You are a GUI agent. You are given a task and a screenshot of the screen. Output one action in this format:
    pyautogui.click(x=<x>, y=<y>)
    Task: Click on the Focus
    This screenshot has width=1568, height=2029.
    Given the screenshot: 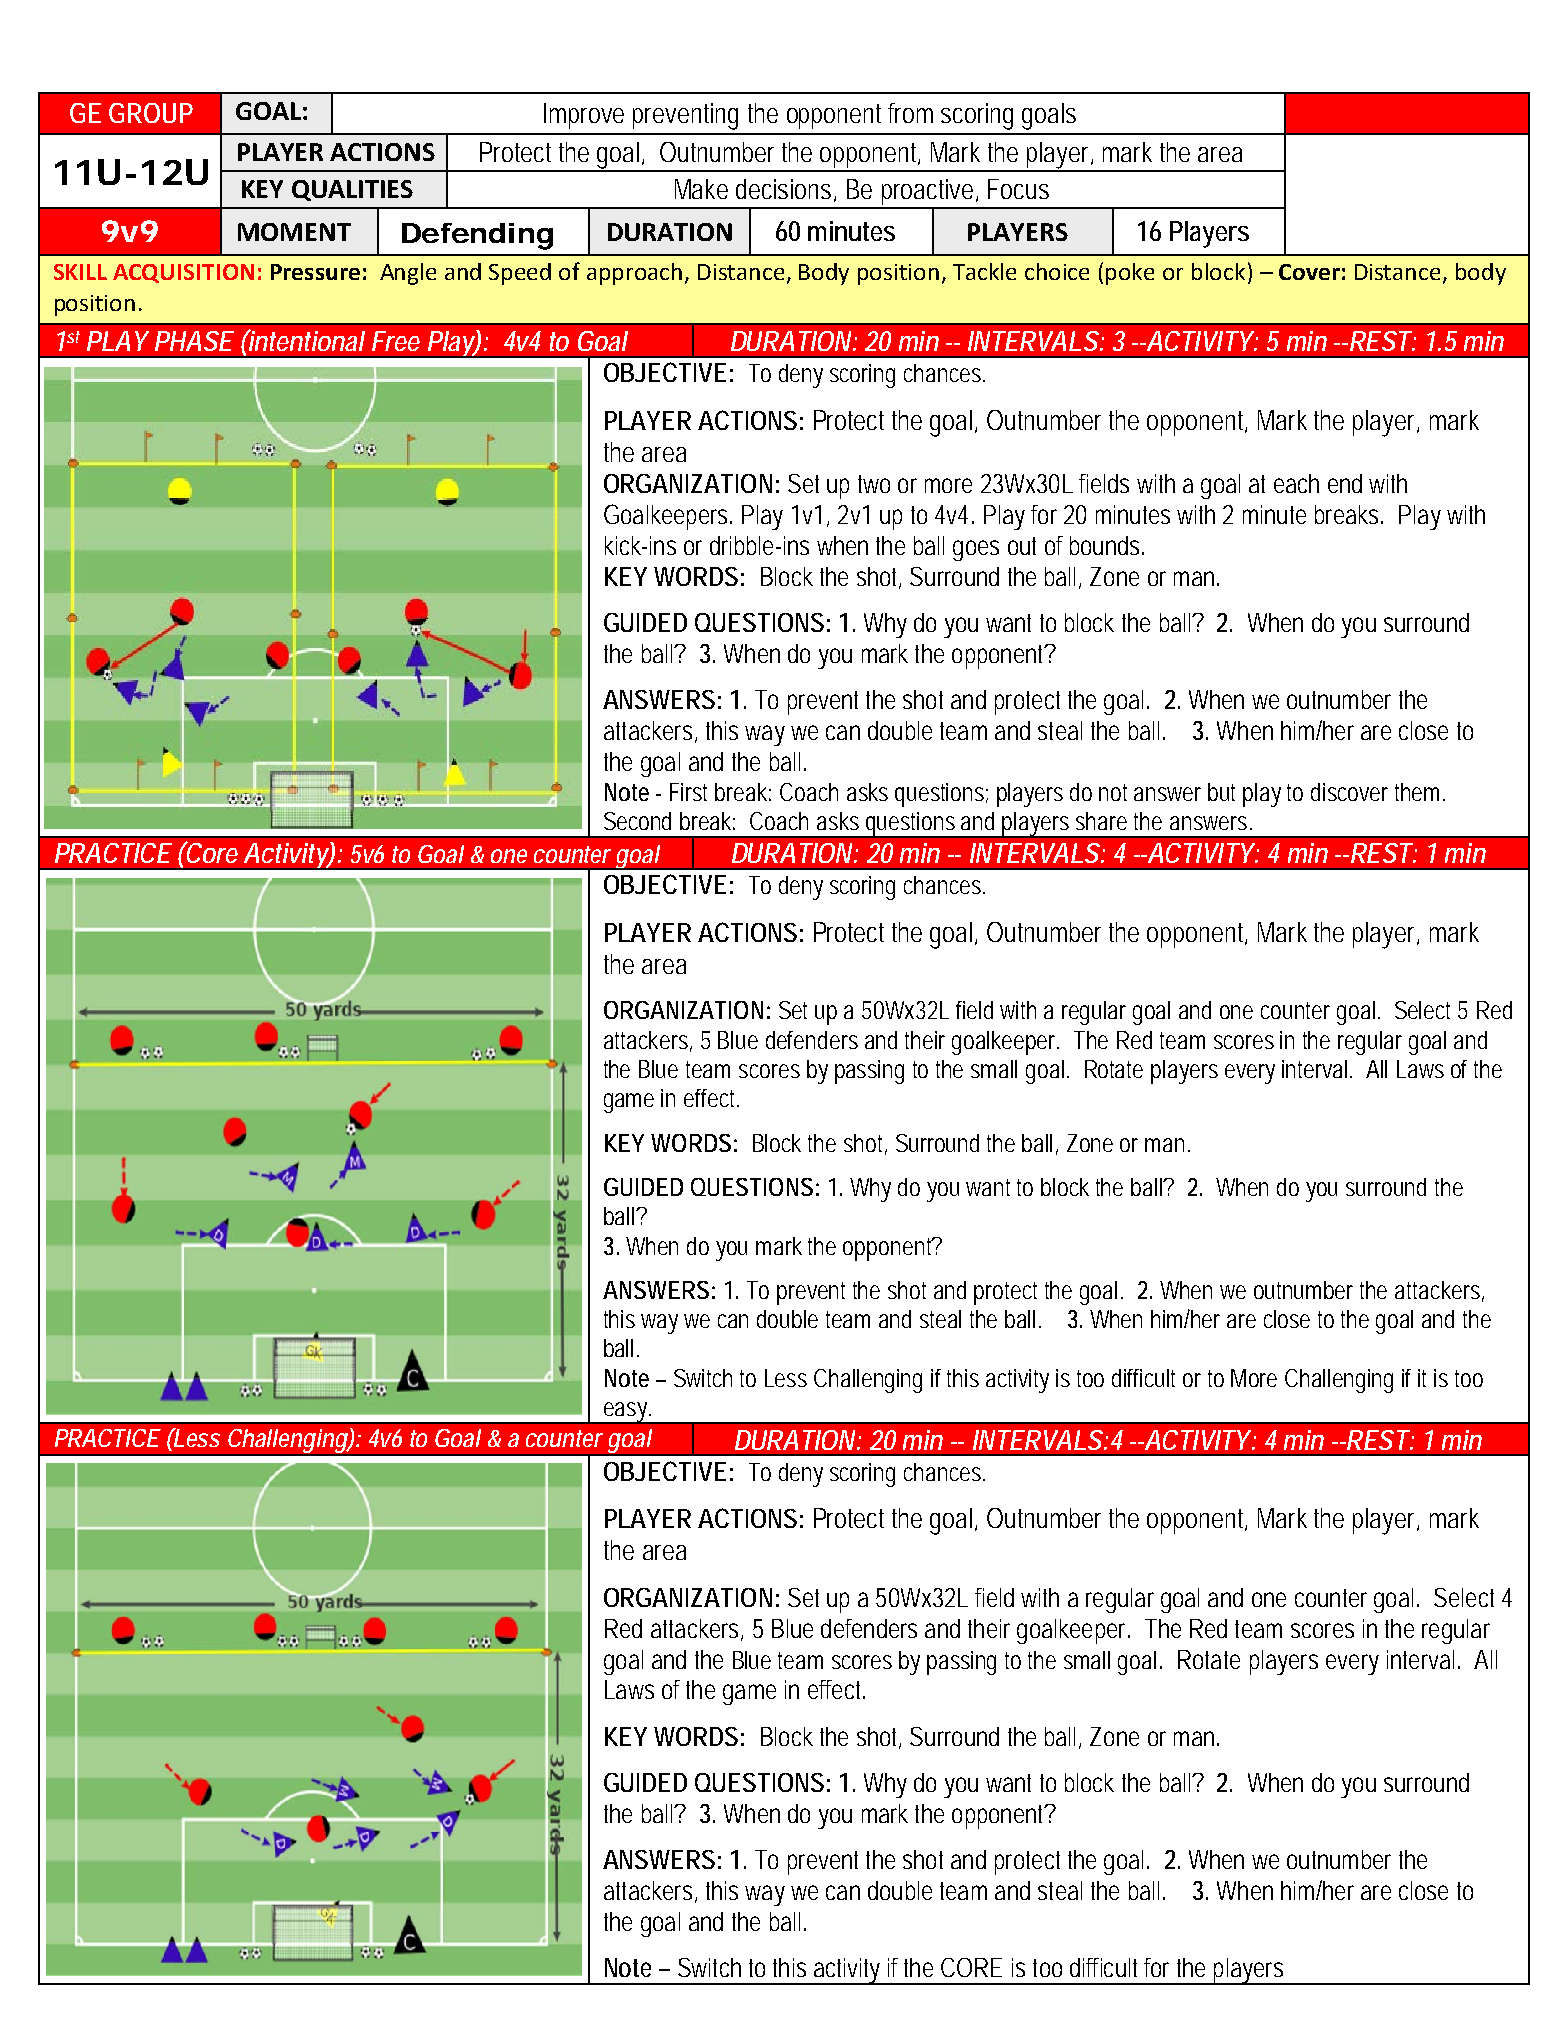 What is the action you would take?
    pyautogui.click(x=1018, y=189)
